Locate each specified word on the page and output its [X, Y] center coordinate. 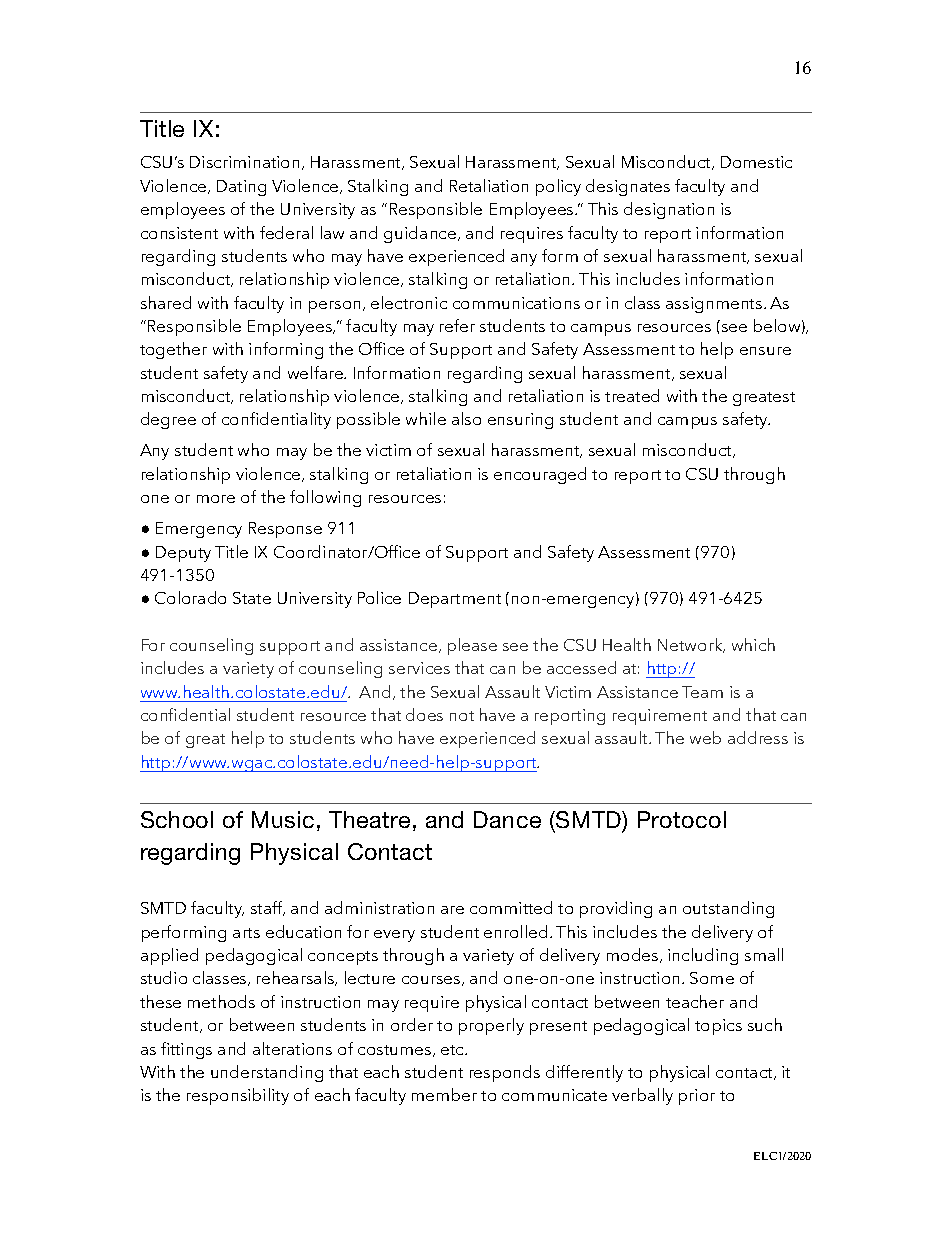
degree [168, 420]
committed [511, 907]
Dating [241, 188]
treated [632, 395]
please [472, 646]
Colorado [190, 597]
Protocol [682, 819]
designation [669, 210]
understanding [267, 1073]
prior [697, 1097]
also [466, 418]
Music [283, 819]
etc [454, 1050]
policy [558, 187]
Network [691, 645]
